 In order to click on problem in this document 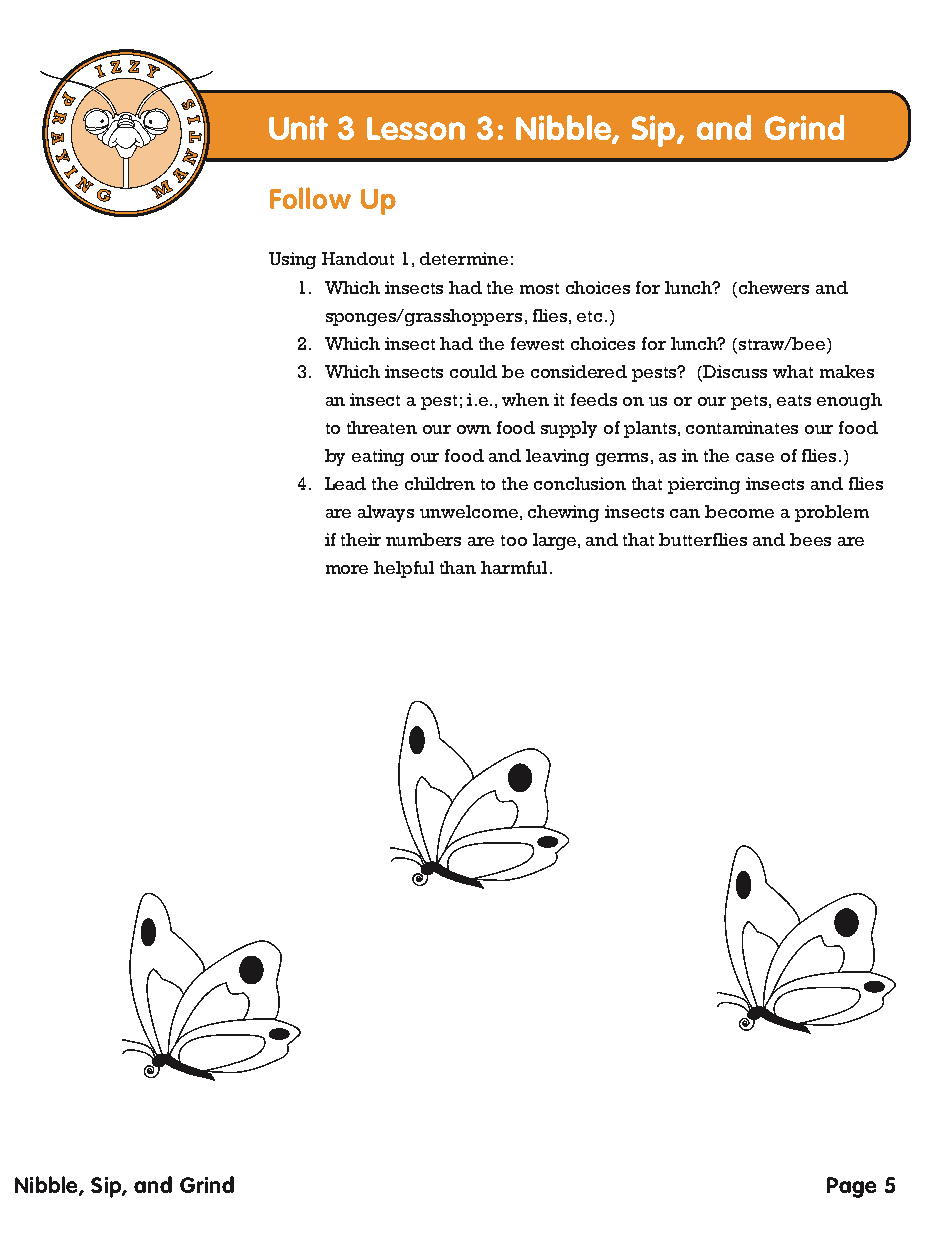, I will do `click(832, 513)`.
